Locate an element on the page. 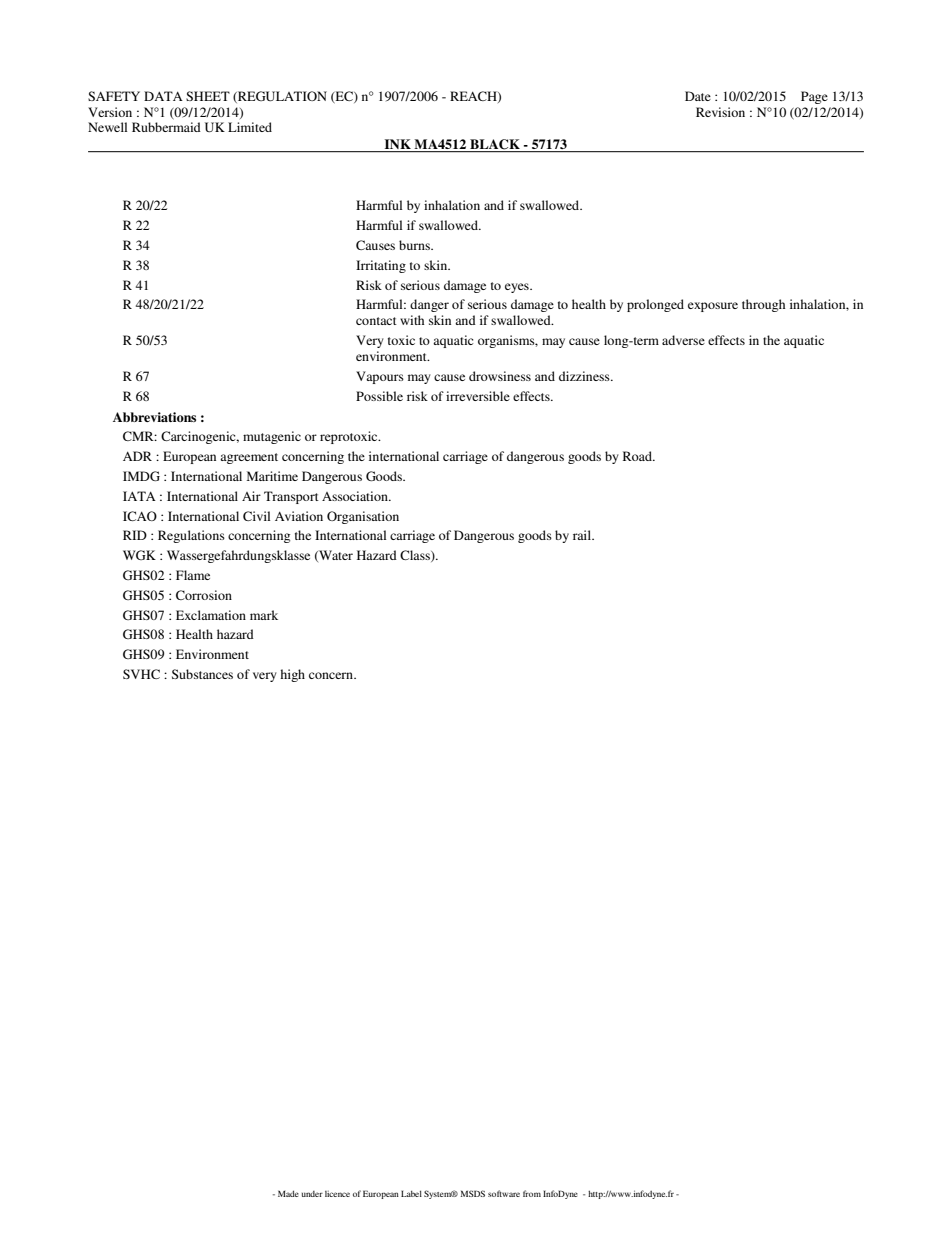 This document has height=1233, width=952. rail is located at coordinates (583, 535).
